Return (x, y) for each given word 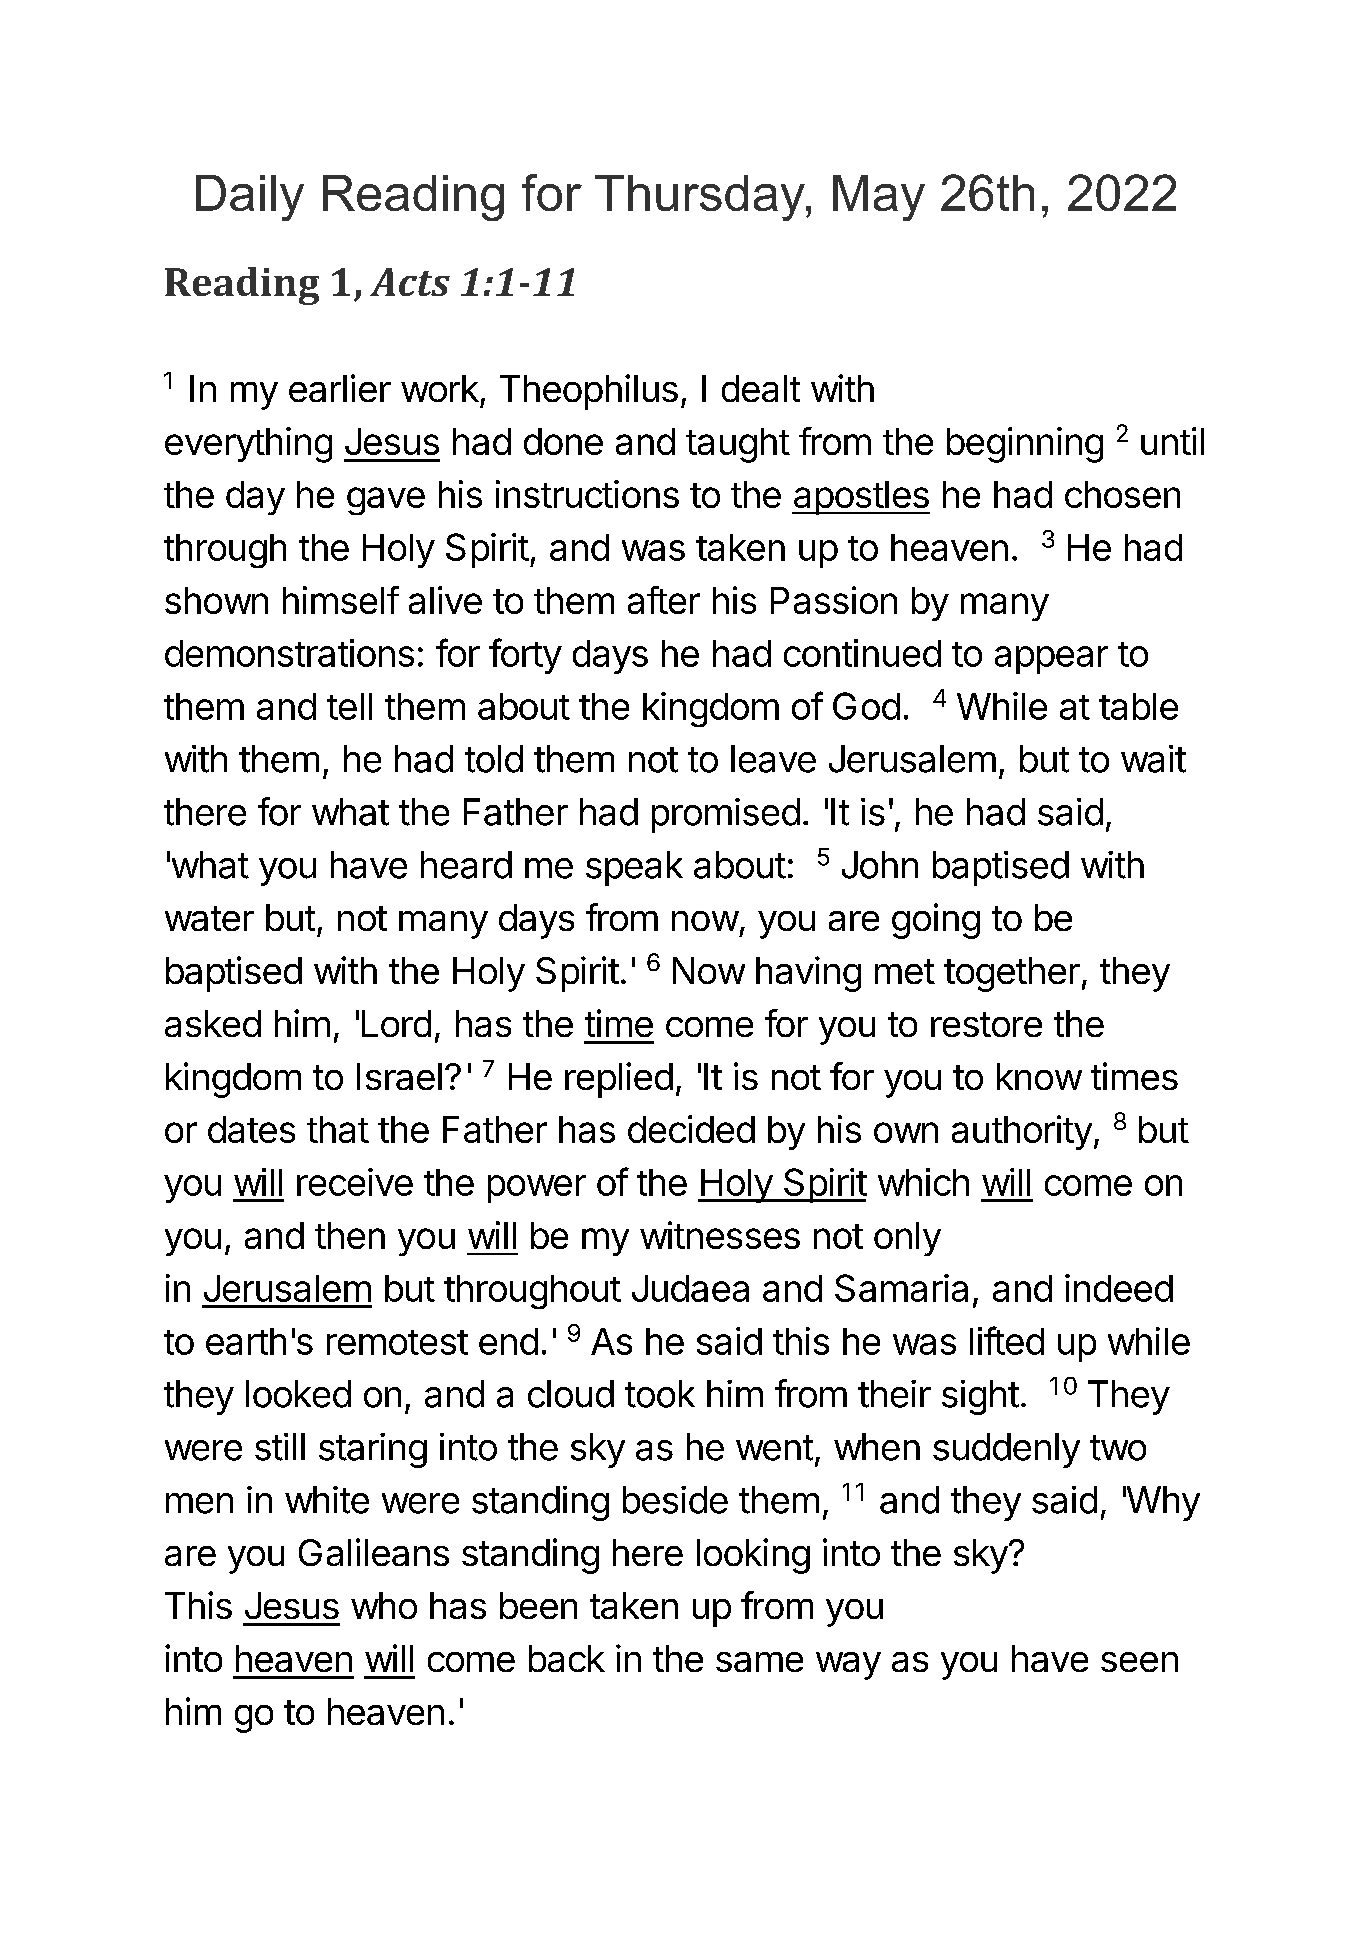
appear (1051, 660)
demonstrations (289, 653)
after (664, 600)
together (1012, 974)
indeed (1119, 1288)
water (209, 918)
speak (634, 868)
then (350, 1235)
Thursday (701, 198)
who (384, 1605)
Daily (250, 198)
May (879, 198)
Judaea (690, 1288)
